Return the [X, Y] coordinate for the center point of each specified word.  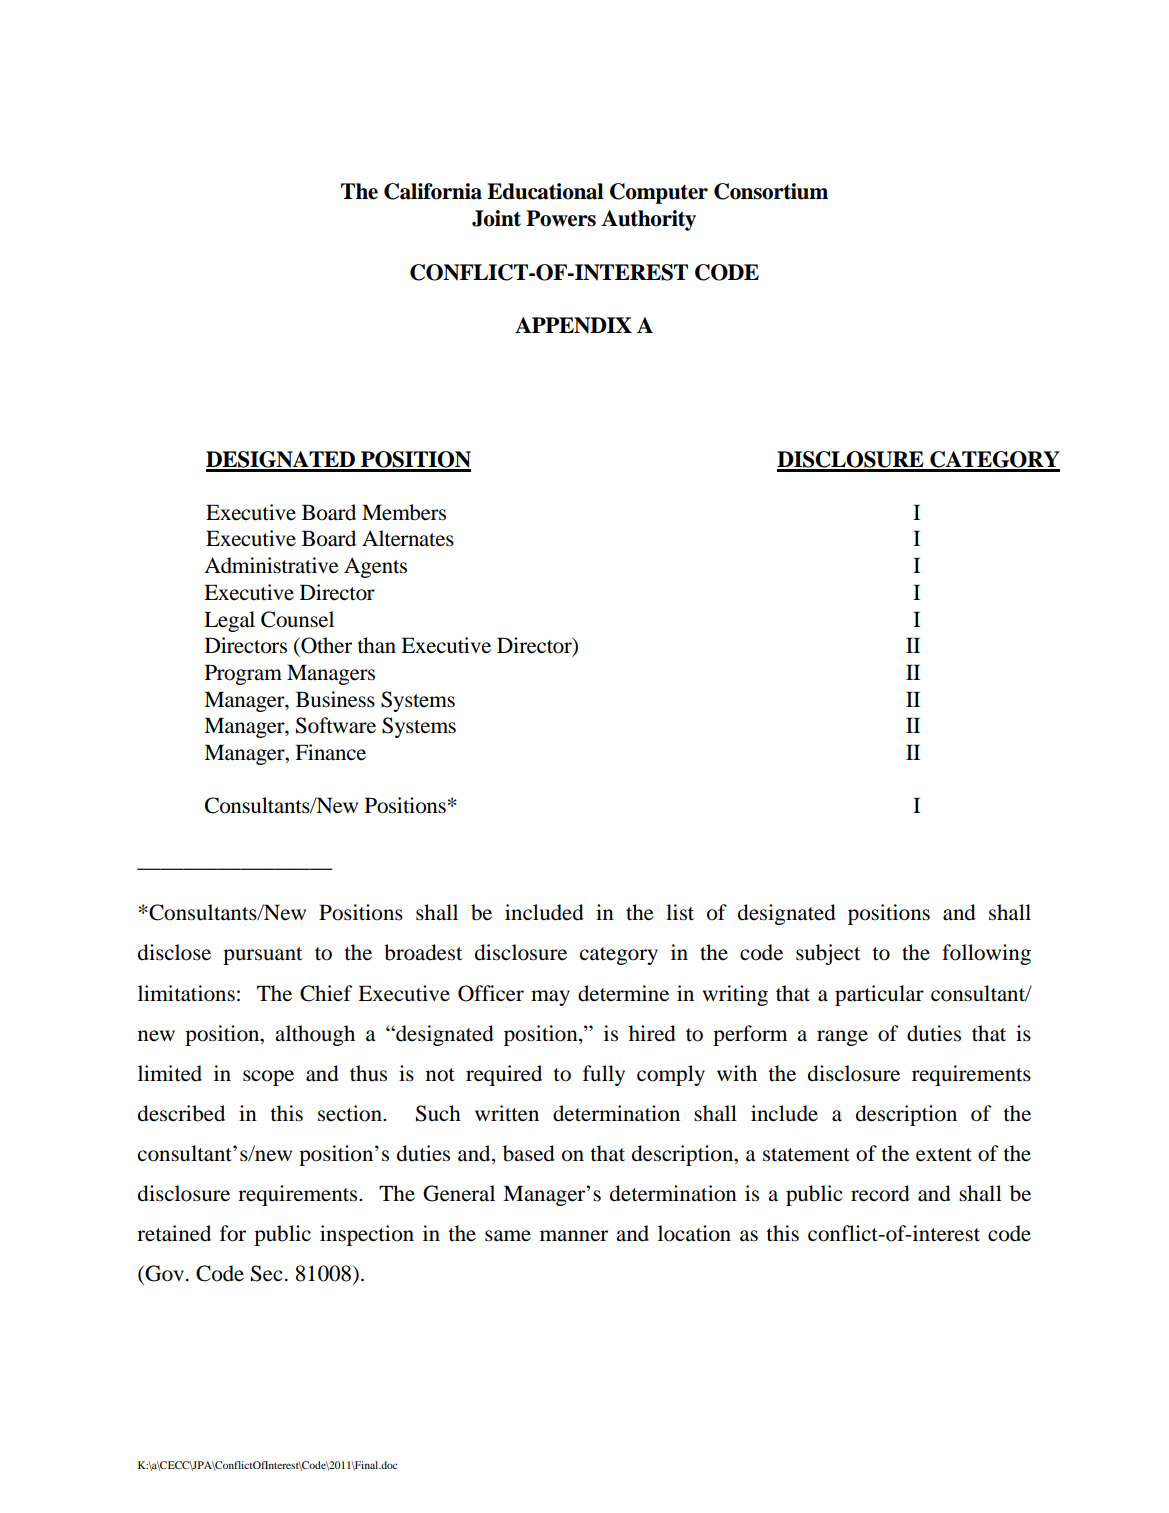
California [433, 191]
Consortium [771, 191]
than [376, 645]
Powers [561, 218]
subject [828, 954]
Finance [330, 752]
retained [174, 1233]
